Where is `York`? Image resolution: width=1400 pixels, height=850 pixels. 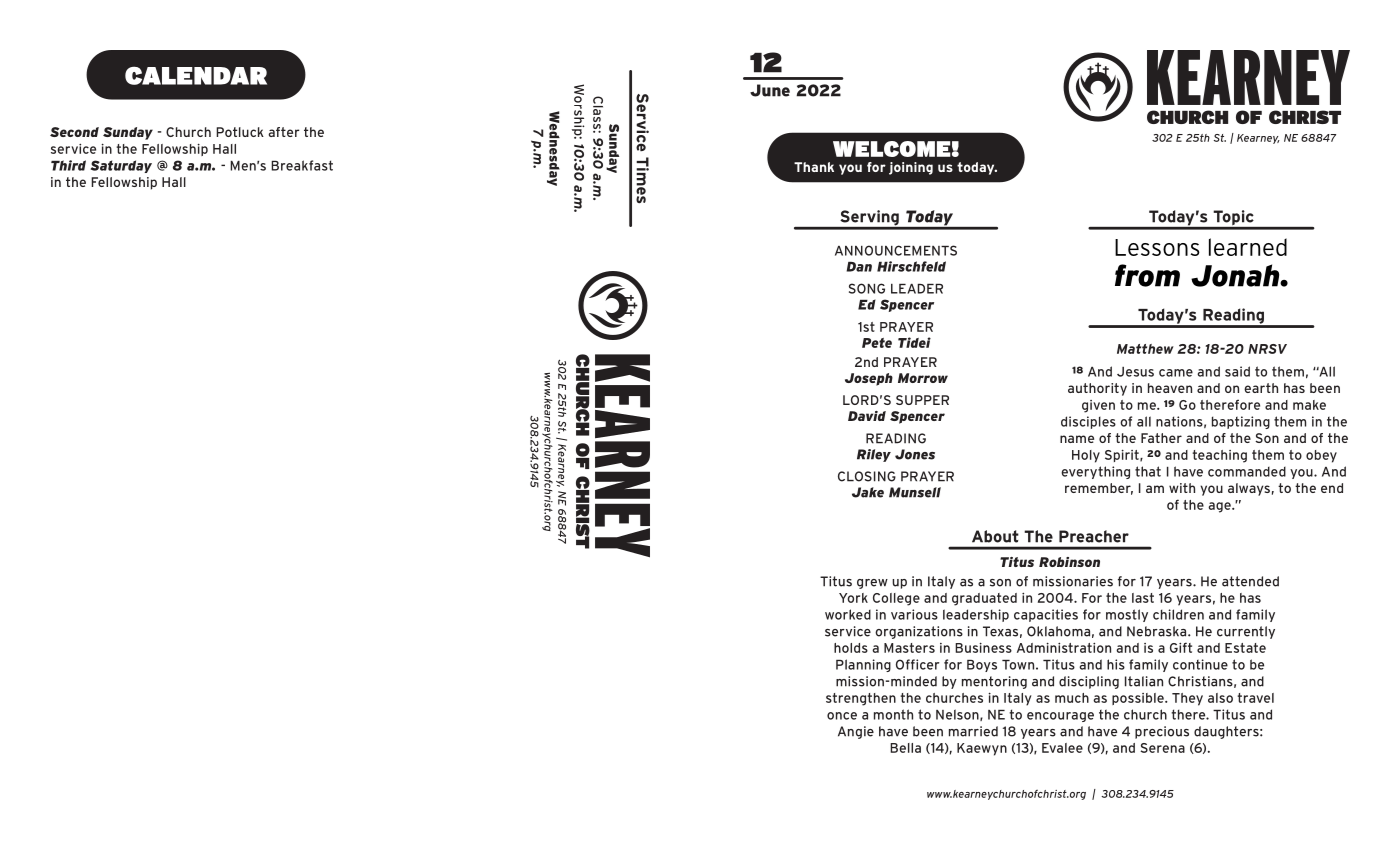 York is located at coordinates (853, 598).
